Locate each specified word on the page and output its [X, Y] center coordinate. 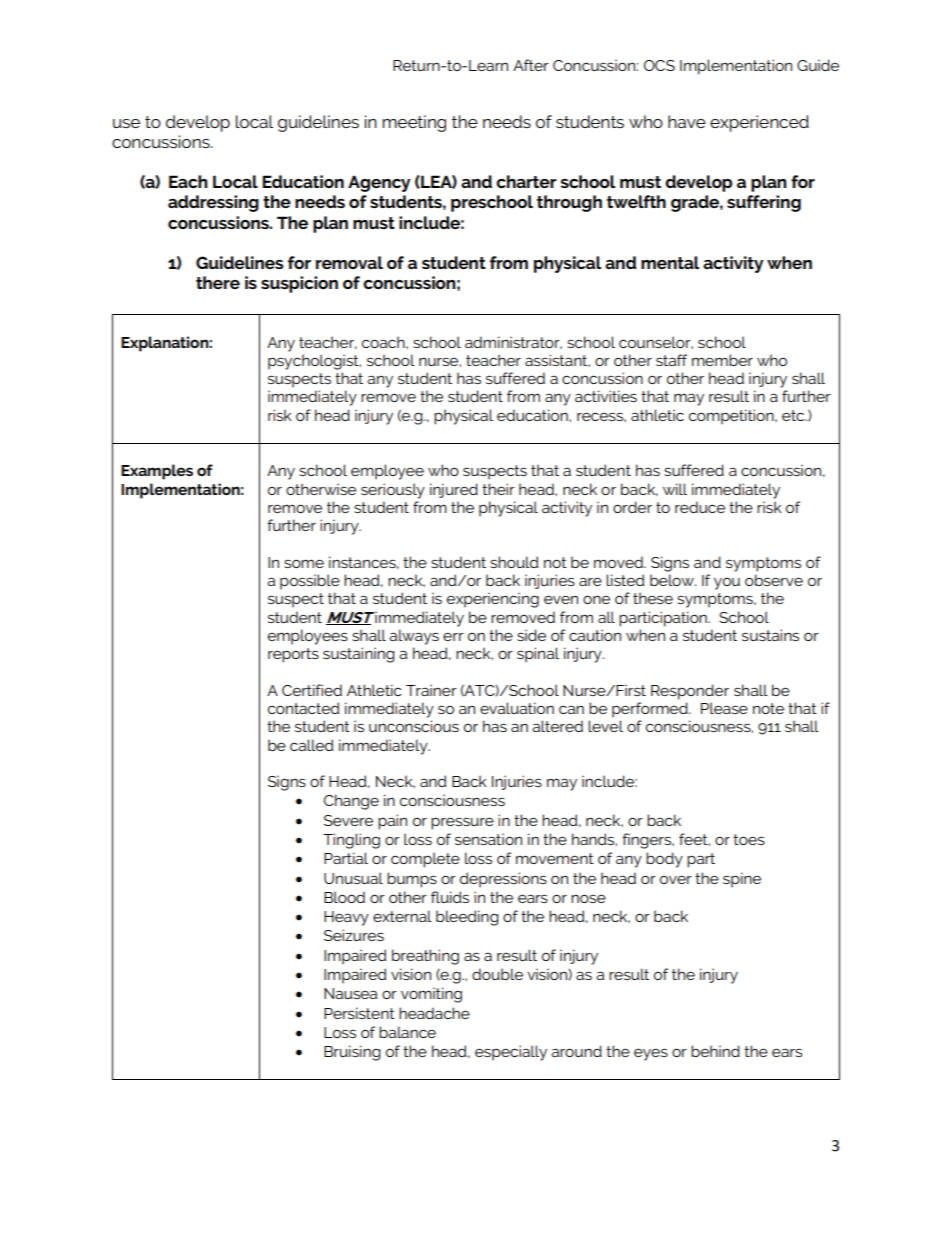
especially [511, 1053]
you [727, 584]
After [531, 65]
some [304, 563]
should [514, 562]
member [722, 360]
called [312, 745]
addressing [213, 203]
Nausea [350, 993]
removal [349, 262]
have [687, 121]
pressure [462, 823]
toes [749, 839]
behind [715, 1051]
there [218, 282]
